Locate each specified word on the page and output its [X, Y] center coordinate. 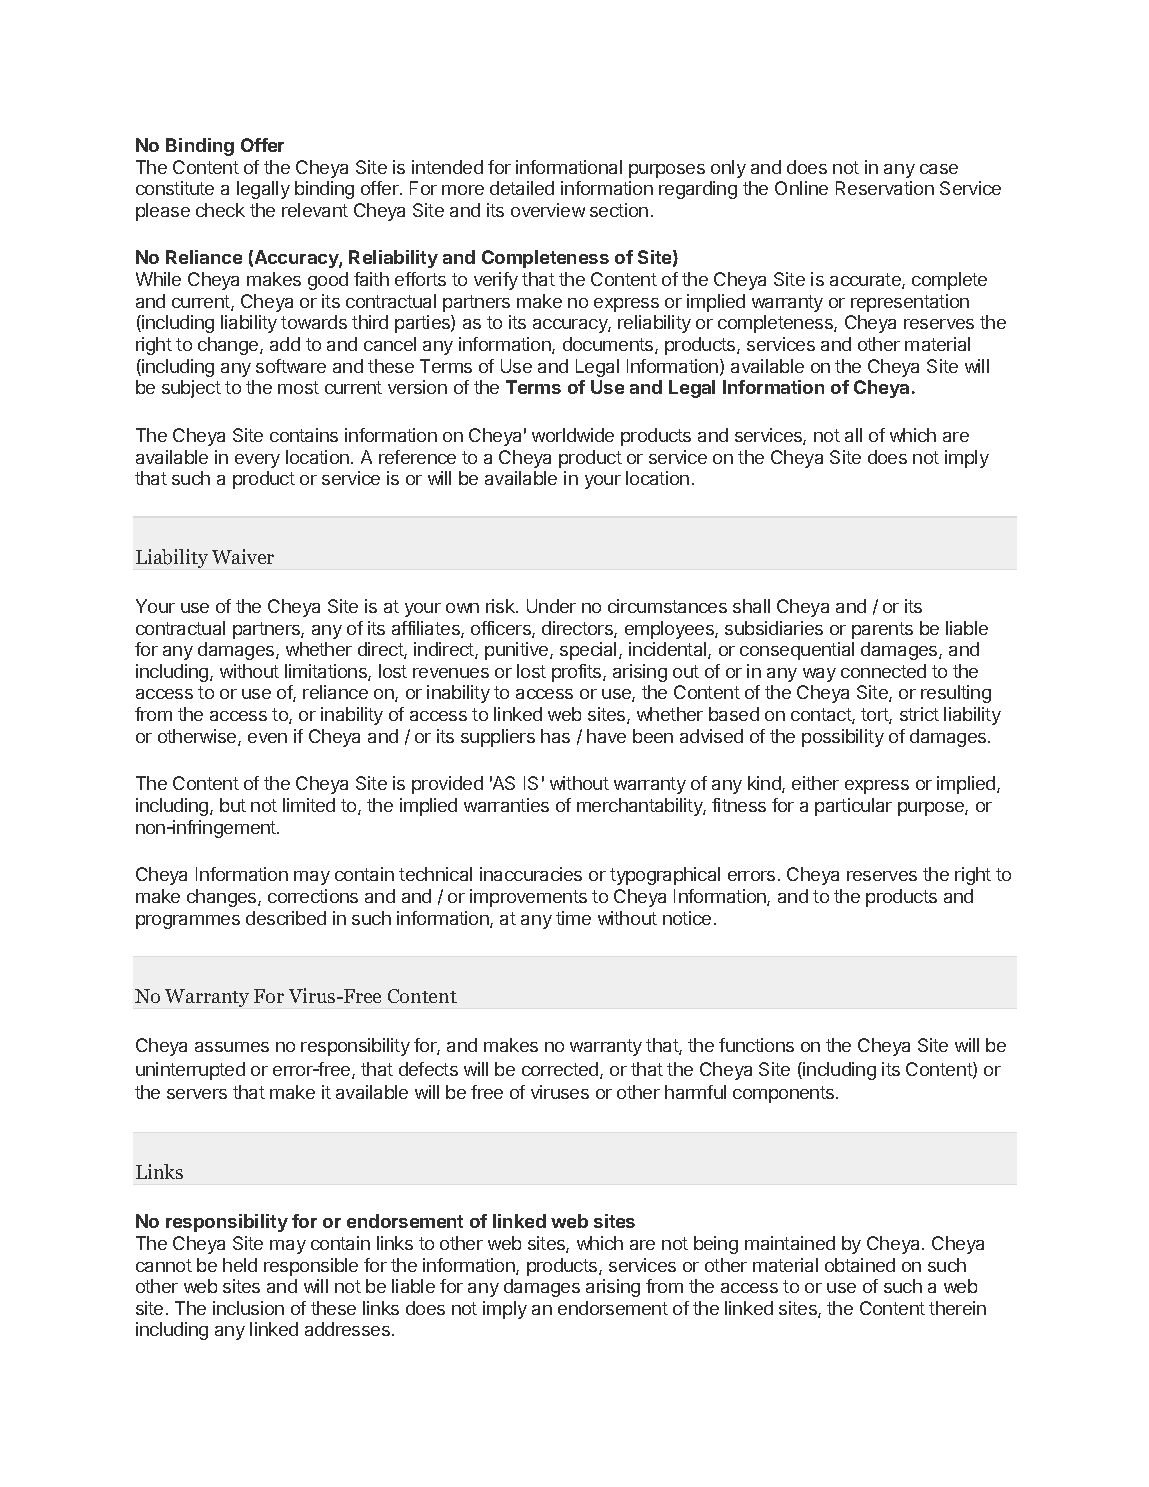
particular [853, 807]
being [716, 1245]
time [573, 918]
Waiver [243, 556]
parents [882, 630]
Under [551, 606]
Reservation [885, 188]
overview [548, 210]
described [286, 918]
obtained [860, 1265]
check [220, 210]
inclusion [248, 1308]
